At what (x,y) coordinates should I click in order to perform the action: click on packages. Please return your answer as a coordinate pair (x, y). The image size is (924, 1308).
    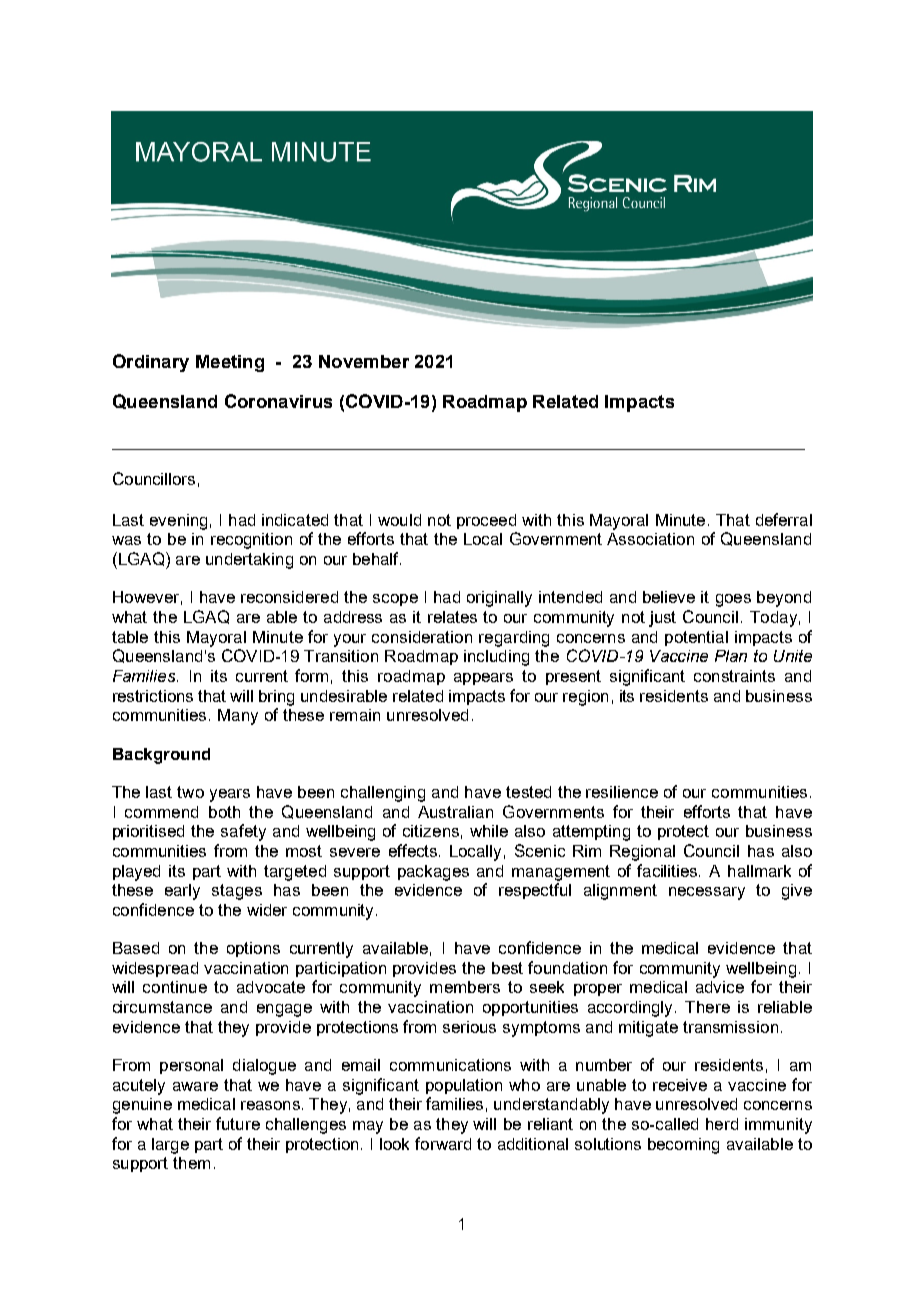
    Looking at the image, I should click on (433, 873).
